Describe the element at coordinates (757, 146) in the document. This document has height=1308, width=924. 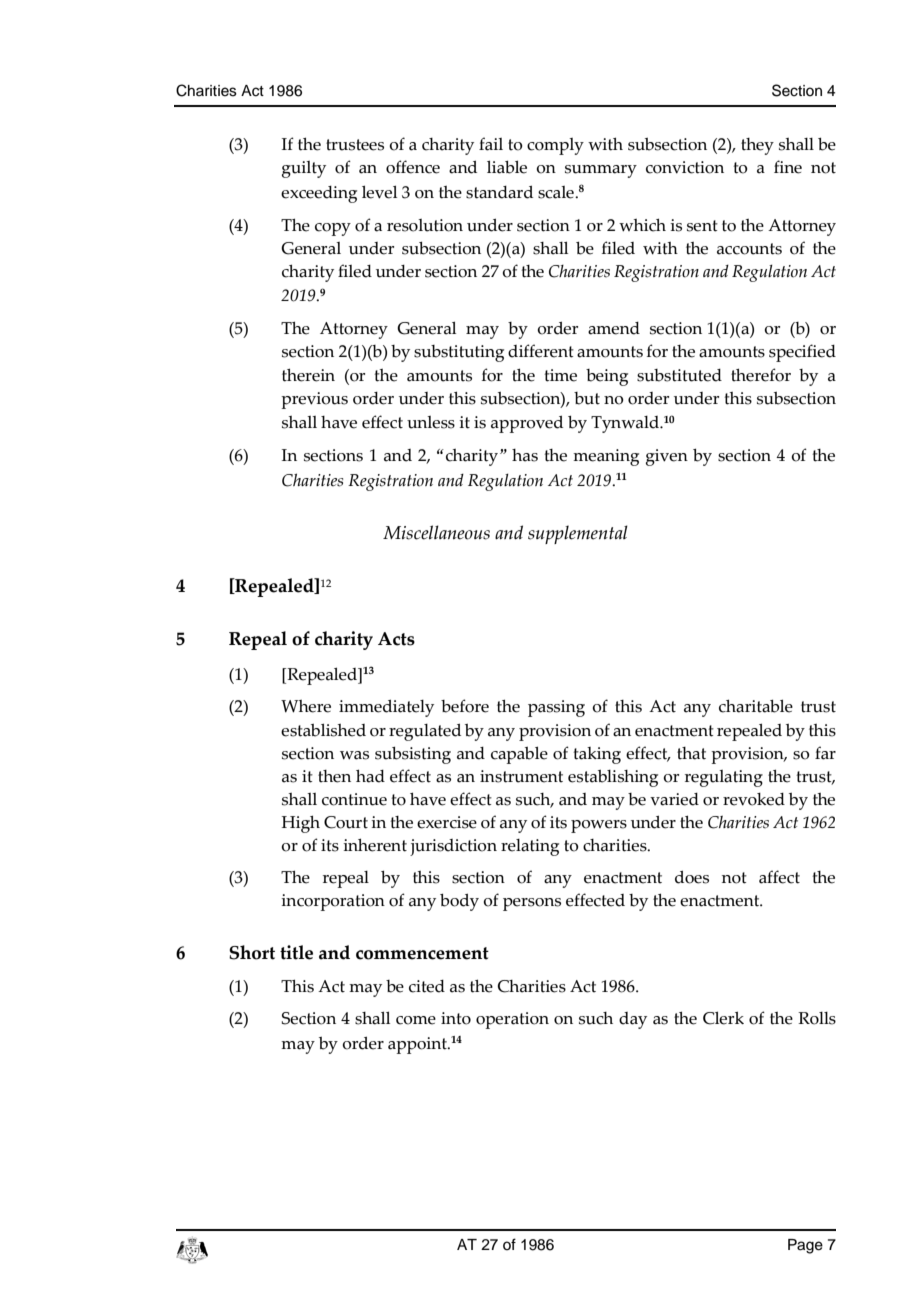
I see `they` at that location.
